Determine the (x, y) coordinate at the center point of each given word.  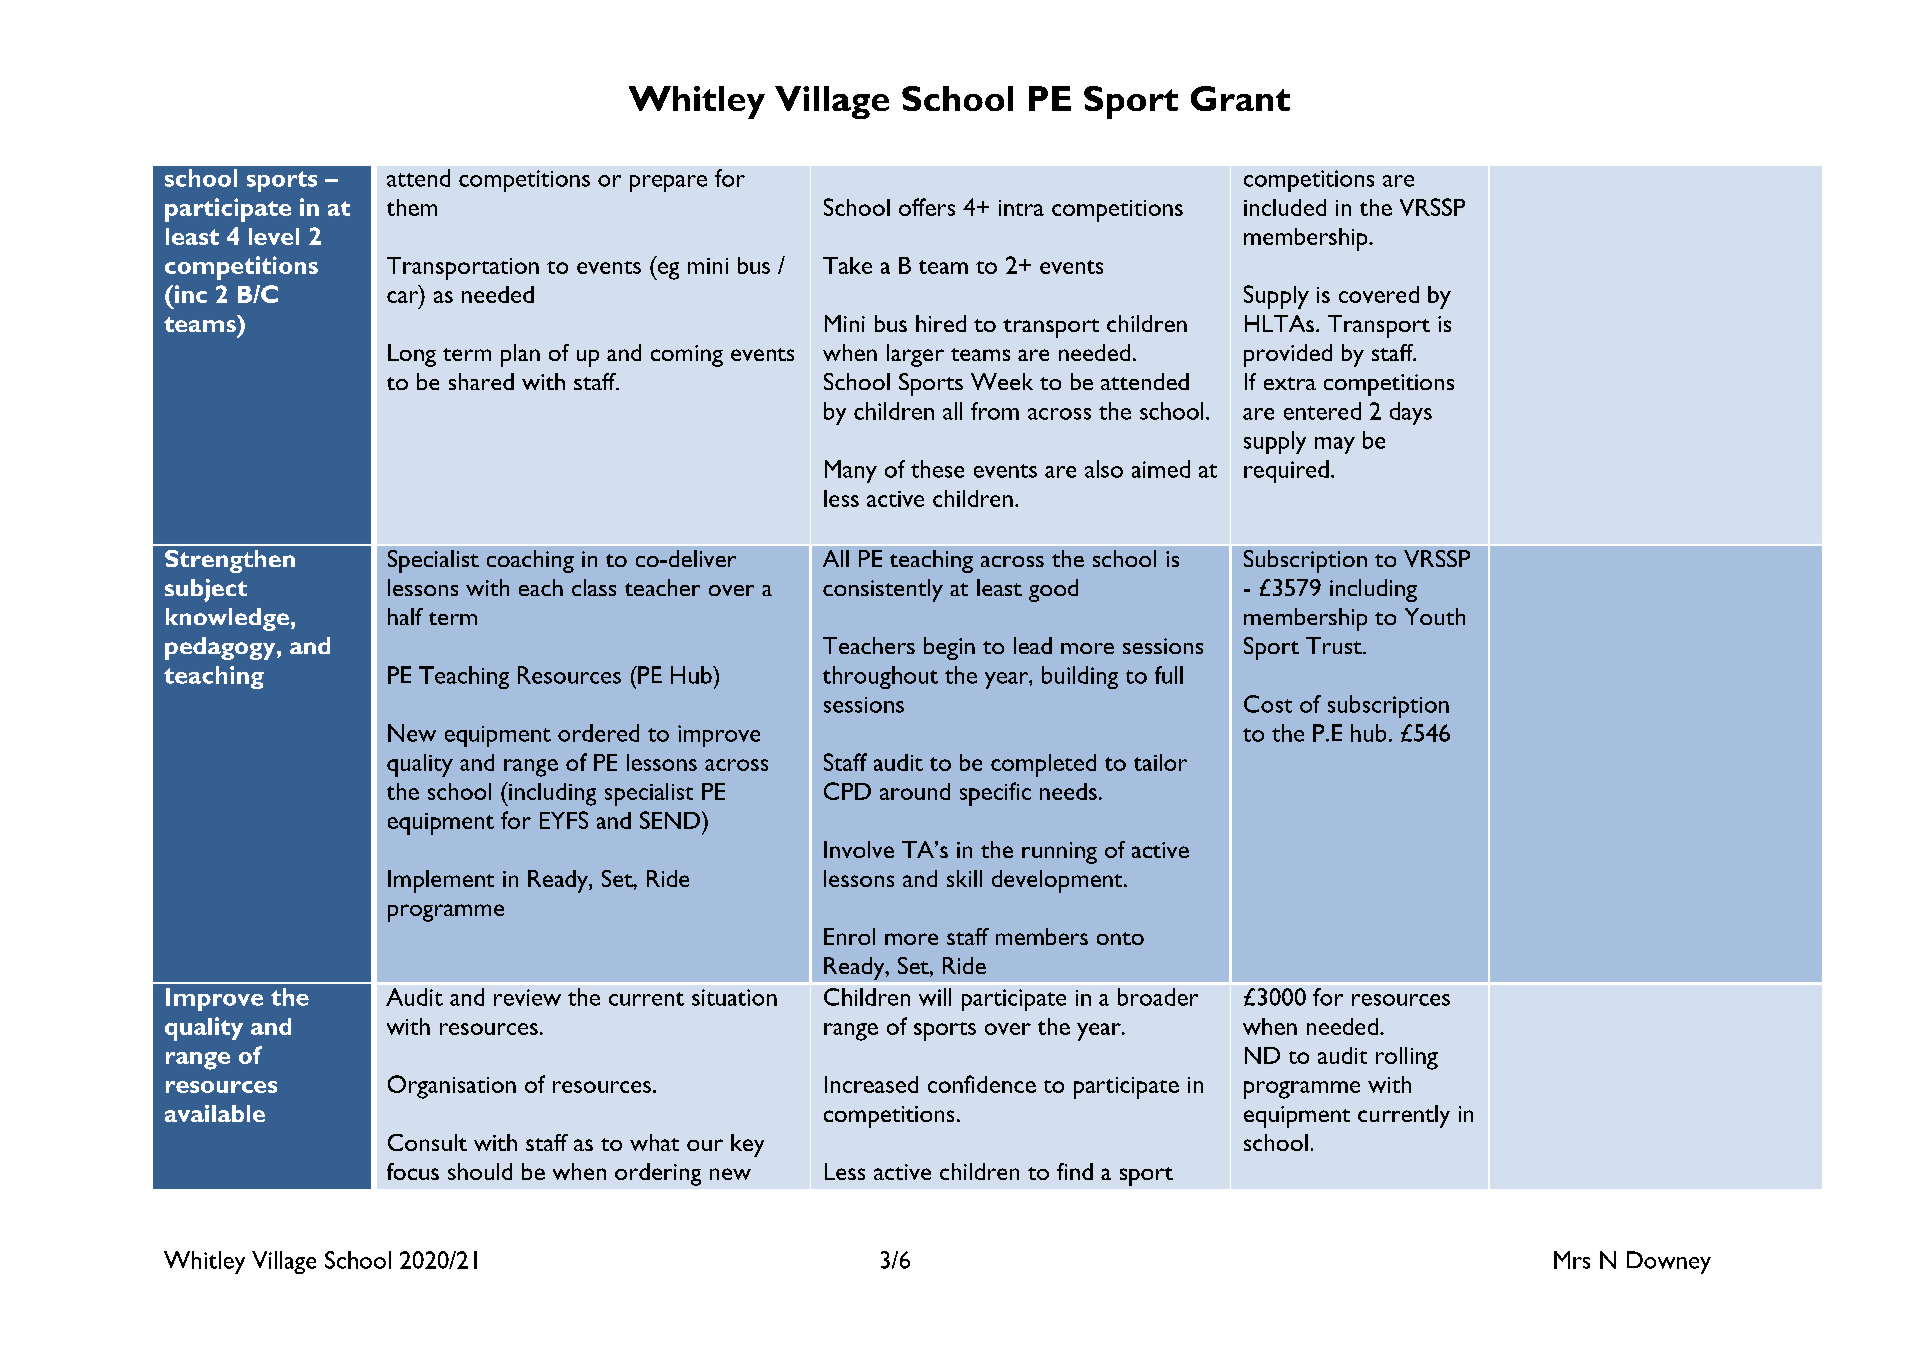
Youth (1435, 616)
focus (413, 1171)
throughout (880, 677)
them (412, 207)
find (1075, 1171)
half (405, 616)
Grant (1240, 98)
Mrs (1572, 1260)
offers (927, 207)
